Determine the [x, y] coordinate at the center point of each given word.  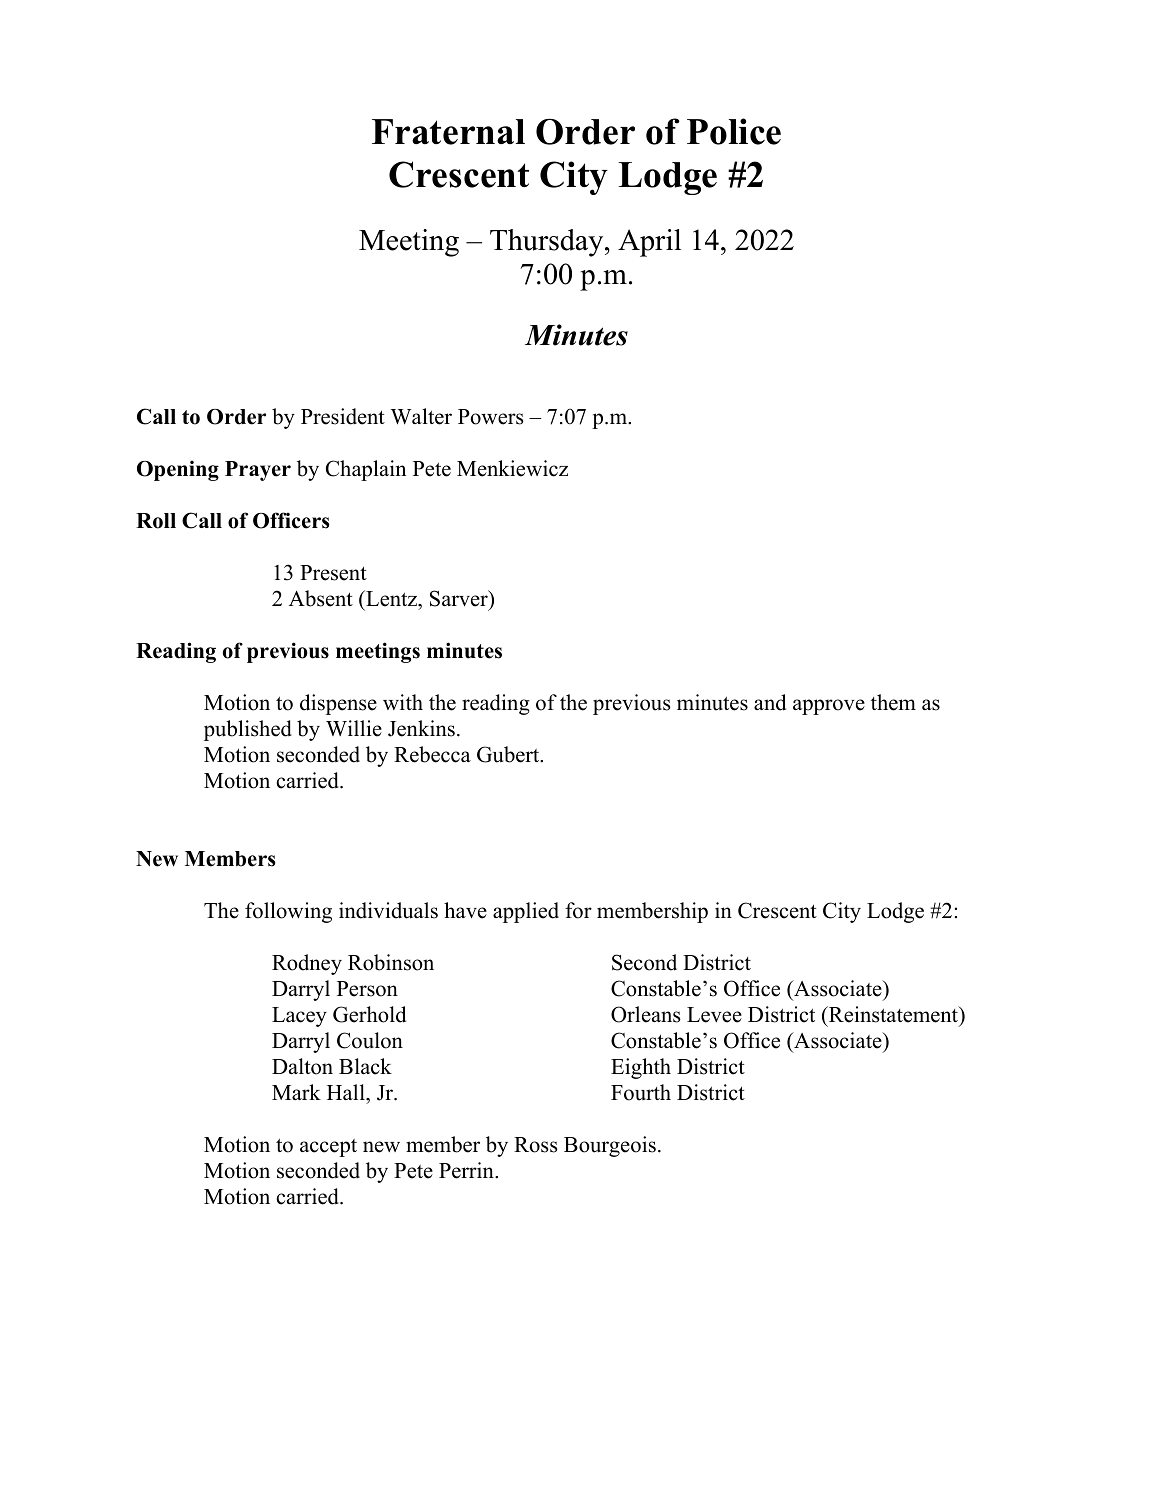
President [343, 416]
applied [526, 912]
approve [829, 707]
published [248, 730]
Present [333, 573]
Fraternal [448, 132]
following [288, 912]
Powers [491, 417]
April [649, 243]
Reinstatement [894, 1015]
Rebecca [432, 754]
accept [328, 1148]
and [770, 702]
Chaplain [366, 470]
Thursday [548, 243]
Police [734, 131]
